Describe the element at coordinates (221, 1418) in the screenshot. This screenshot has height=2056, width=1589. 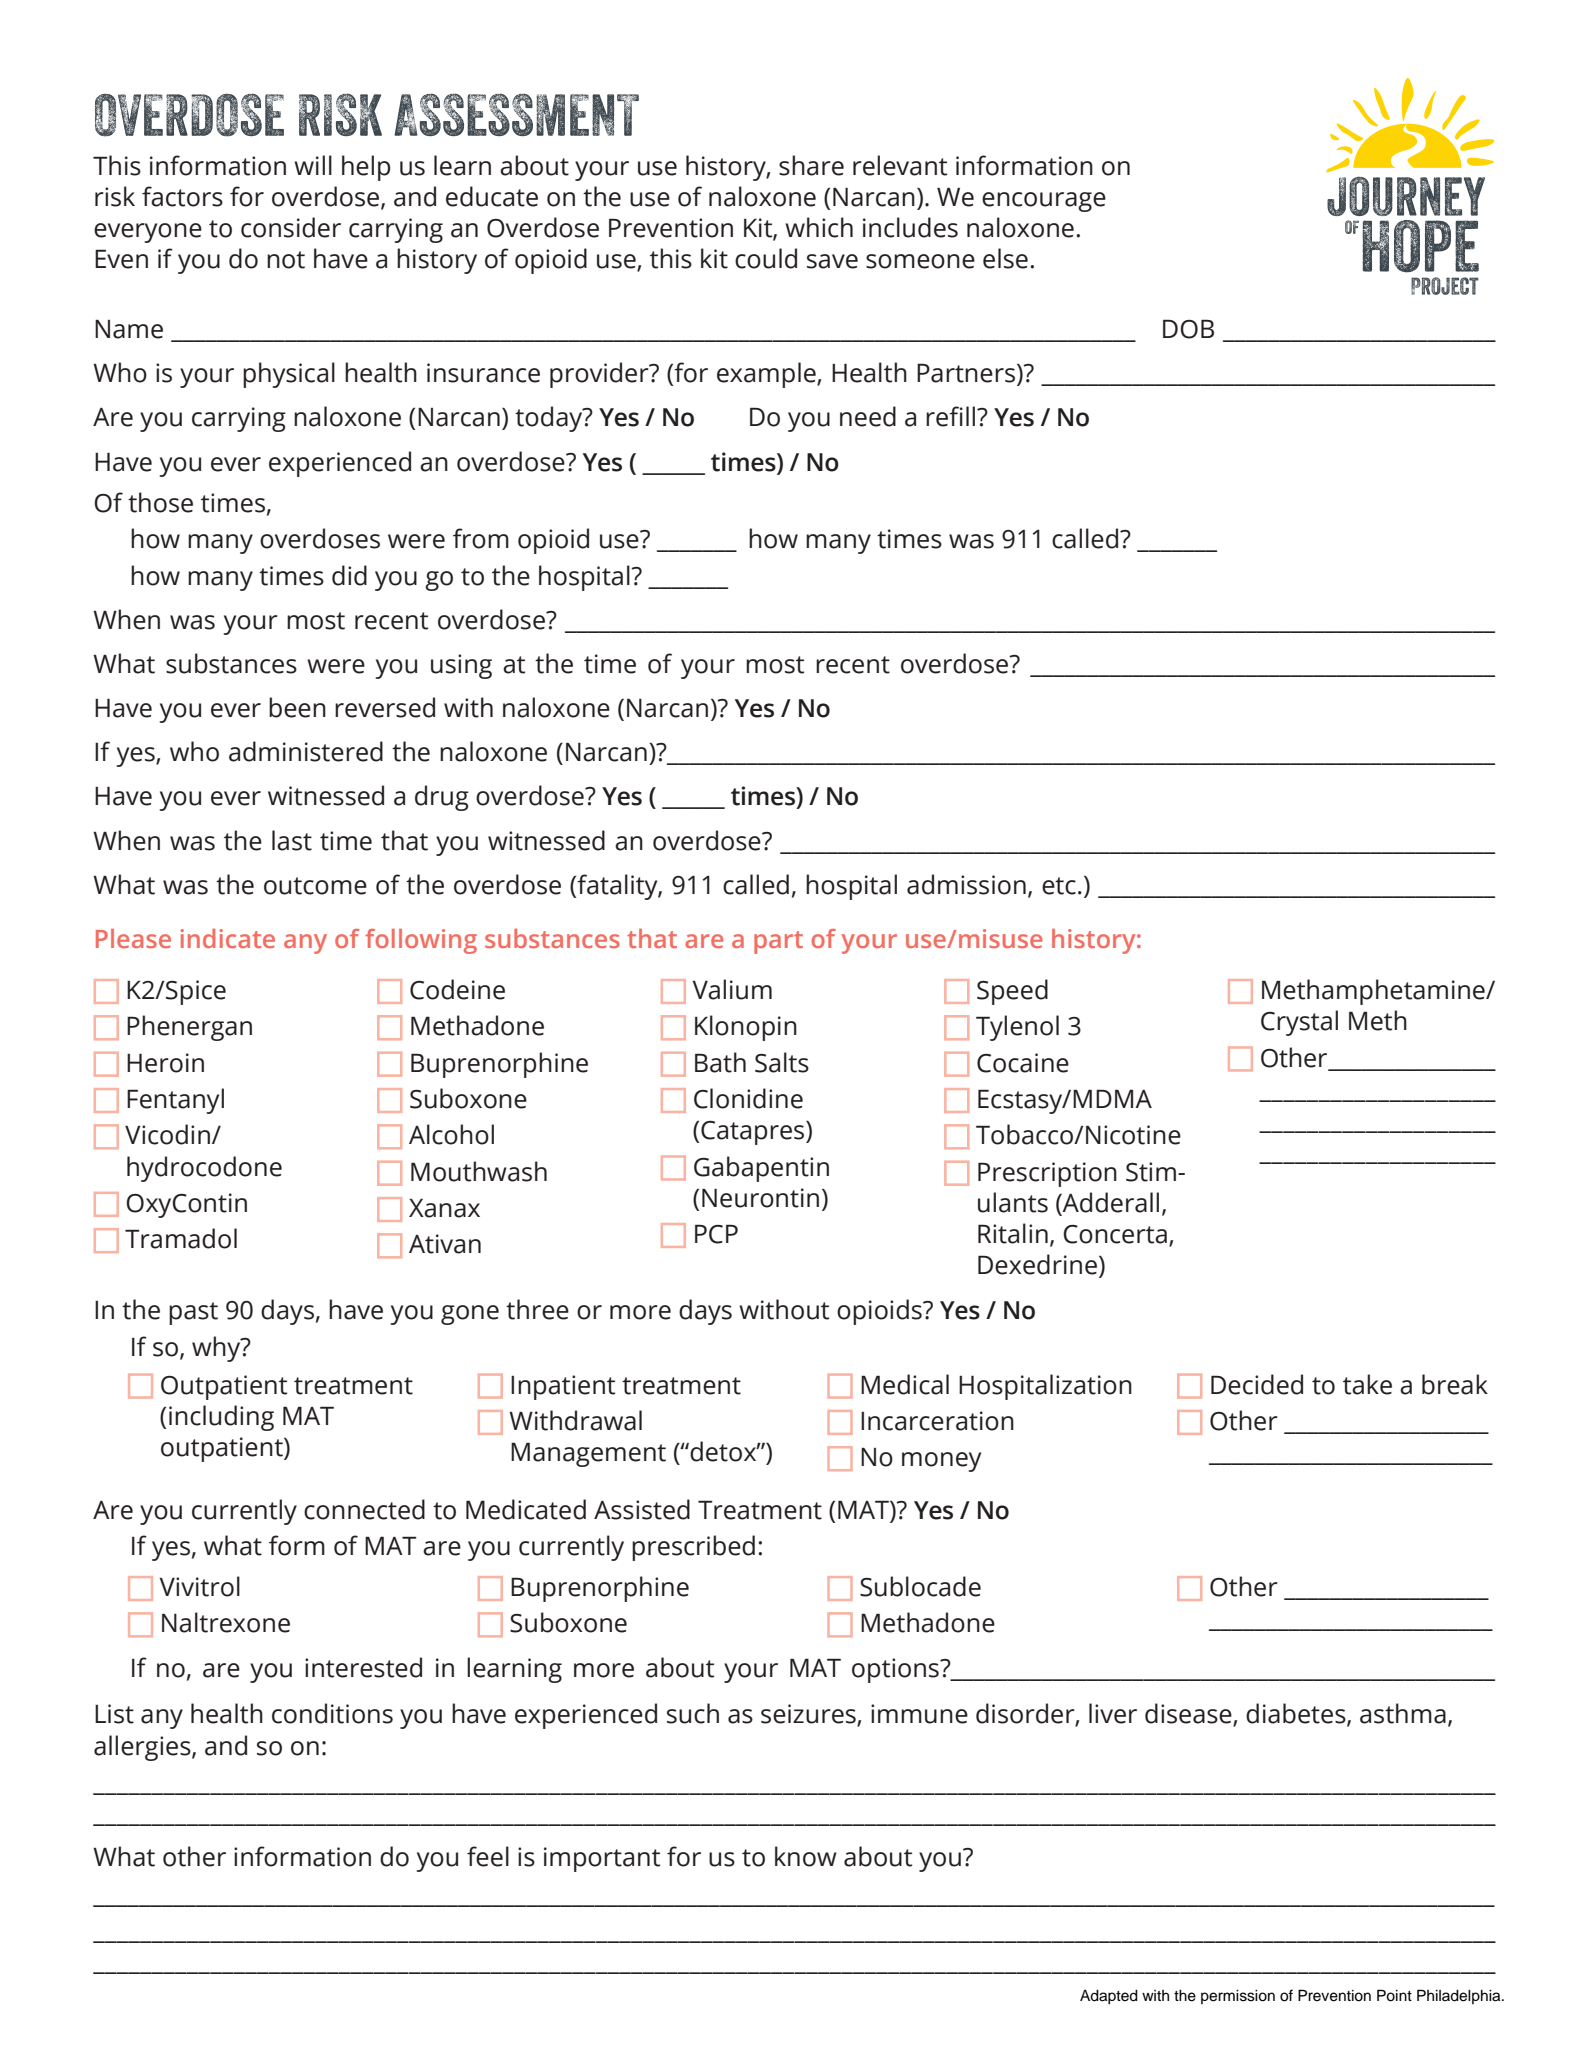
I see `including` at that location.
